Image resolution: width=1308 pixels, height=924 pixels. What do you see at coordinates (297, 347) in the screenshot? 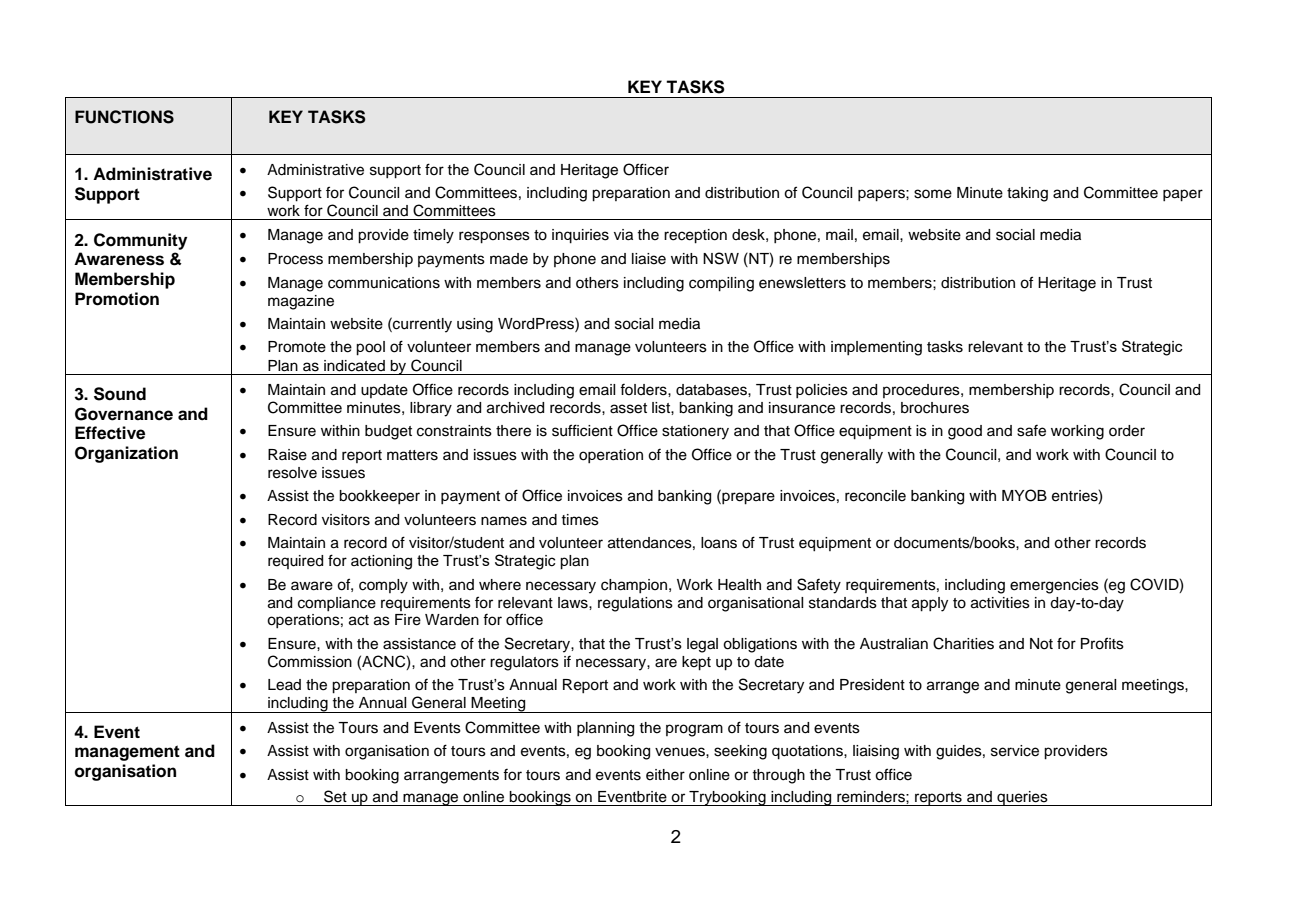
I see `Promote` at bounding box center [297, 347].
